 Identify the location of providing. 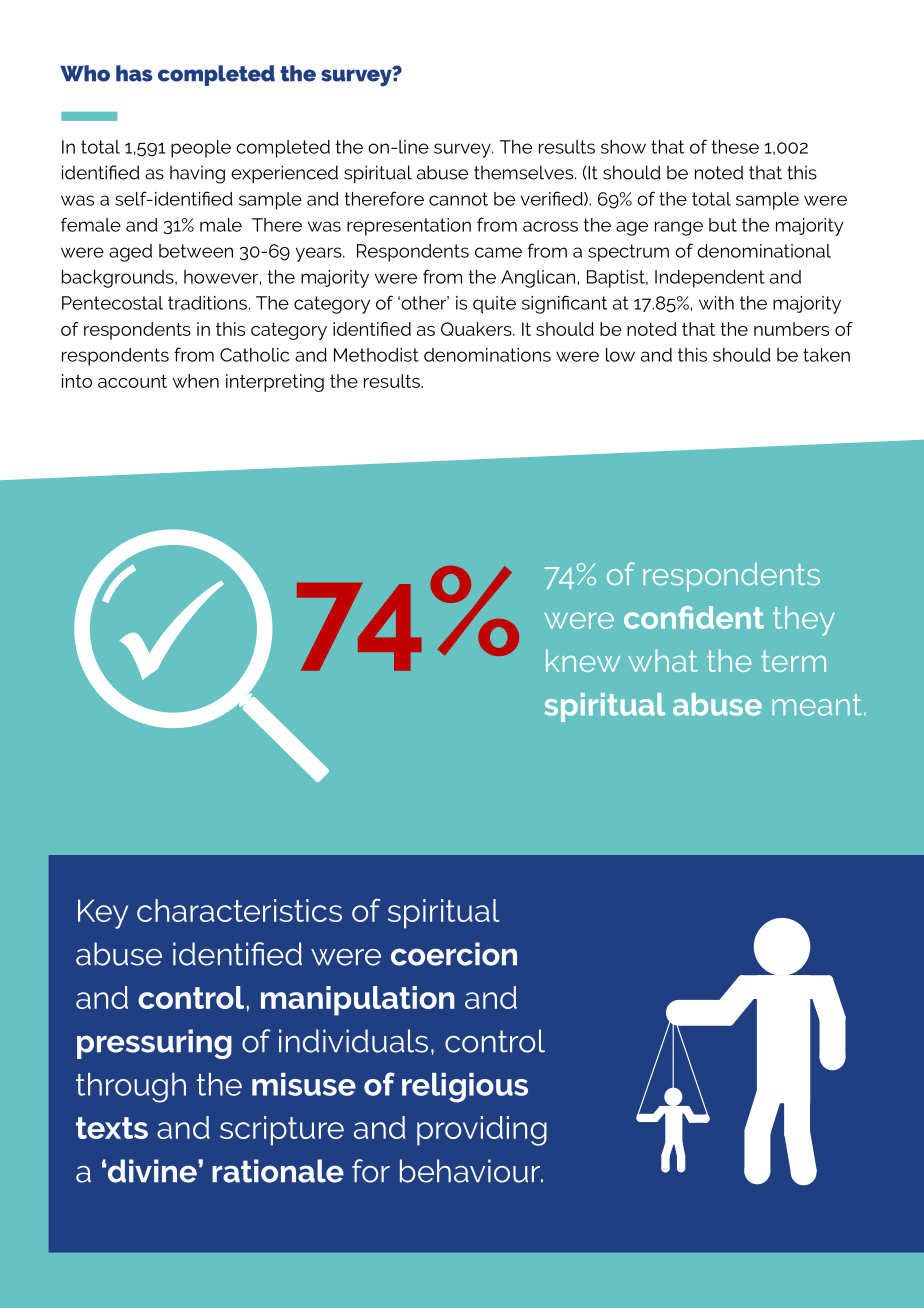
(482, 1131).
